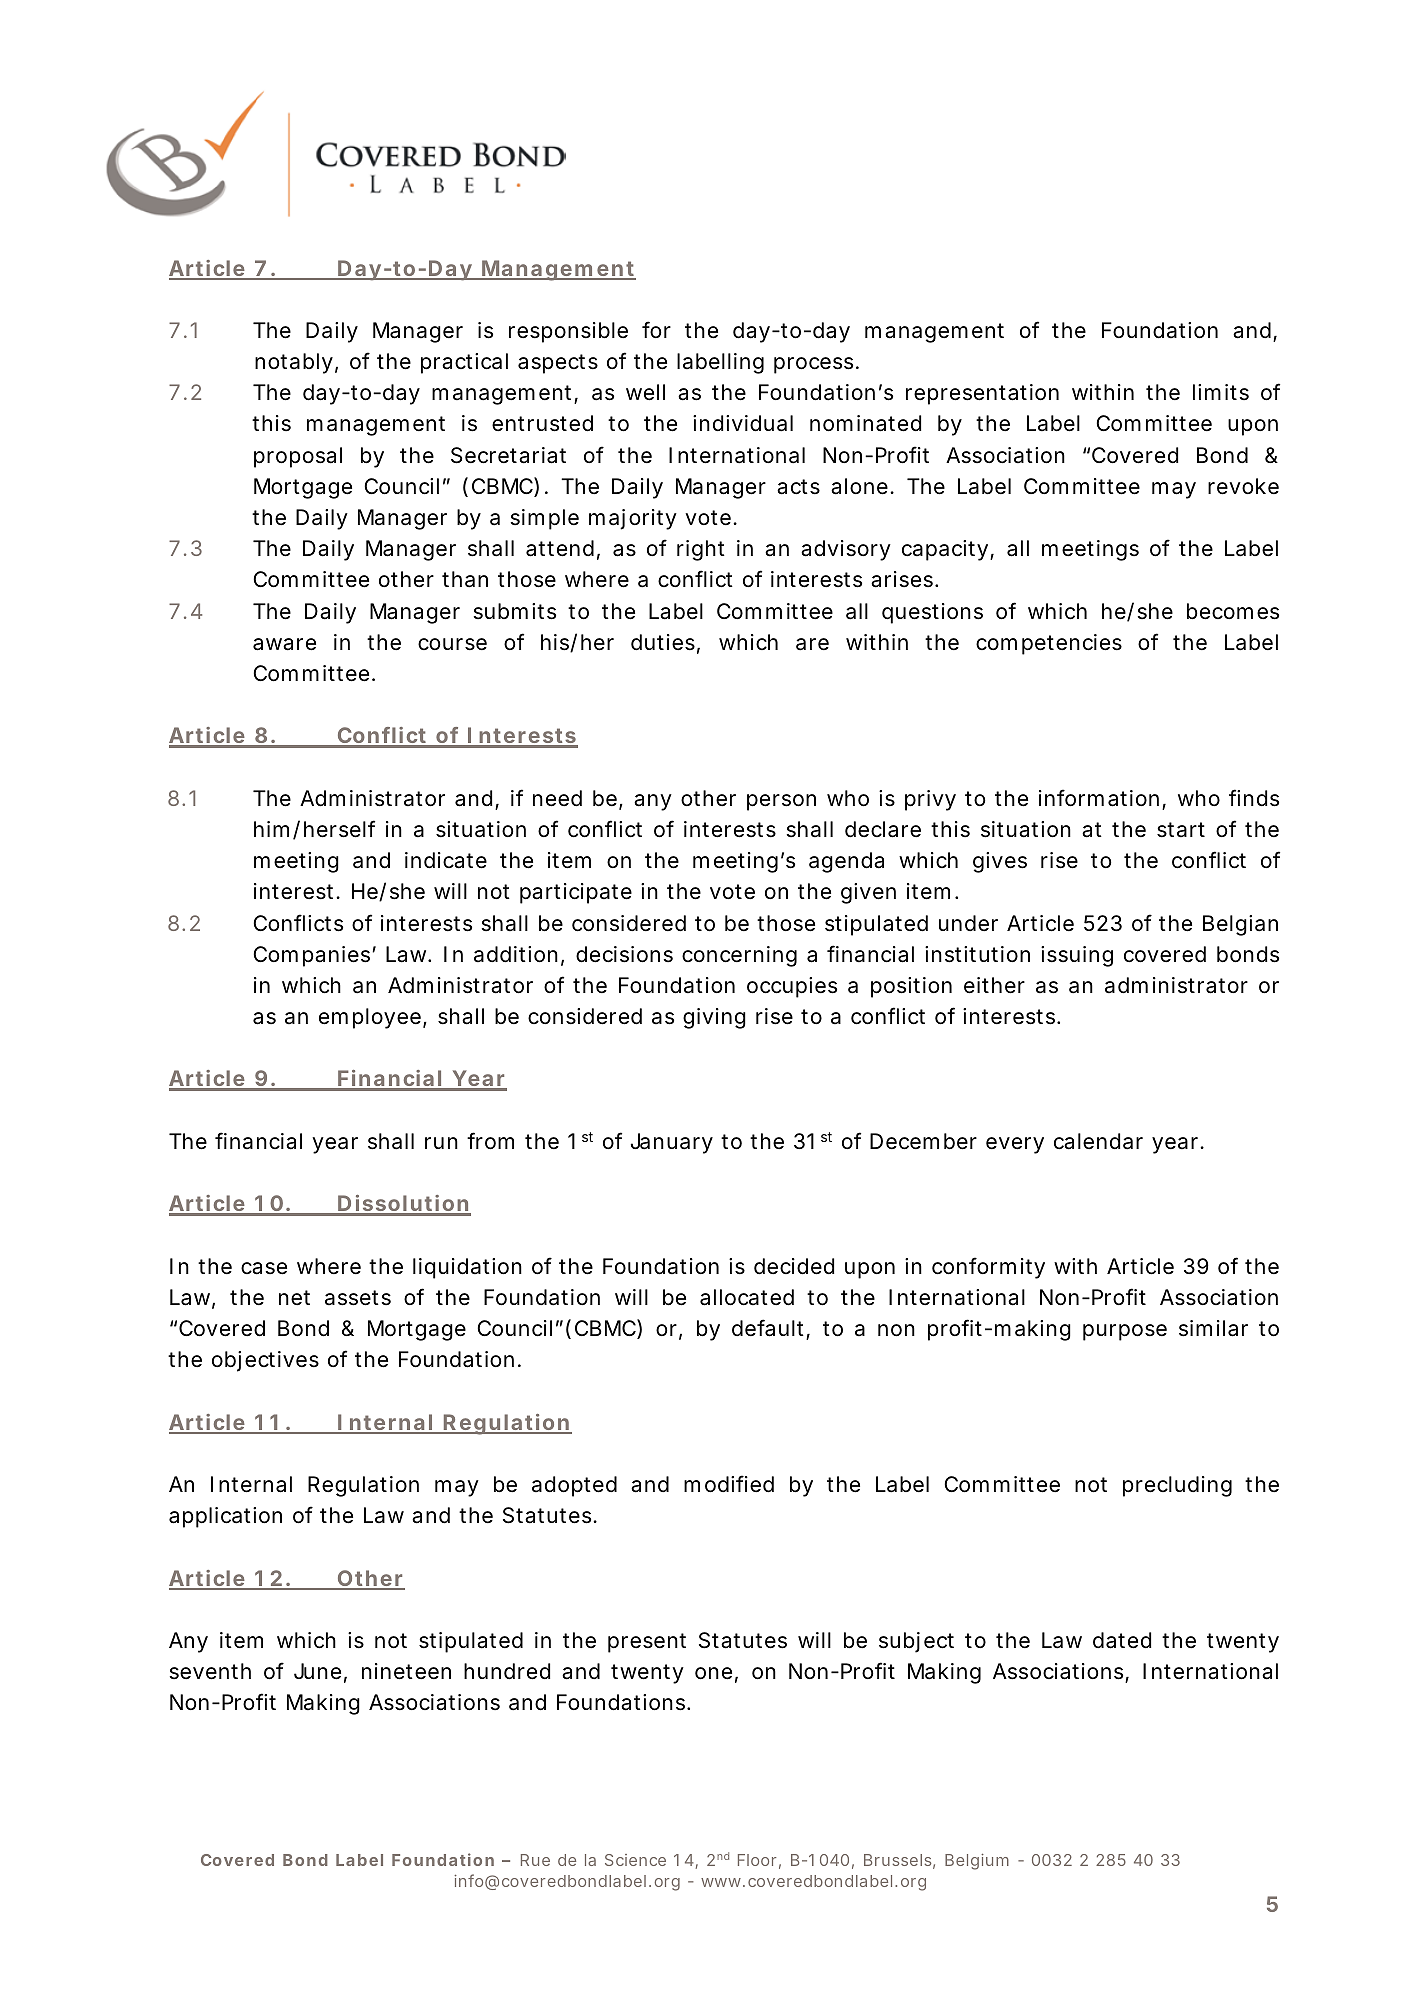 Image resolution: width=1415 pixels, height=2001 pixels. I want to click on limits, so click(1221, 392).
